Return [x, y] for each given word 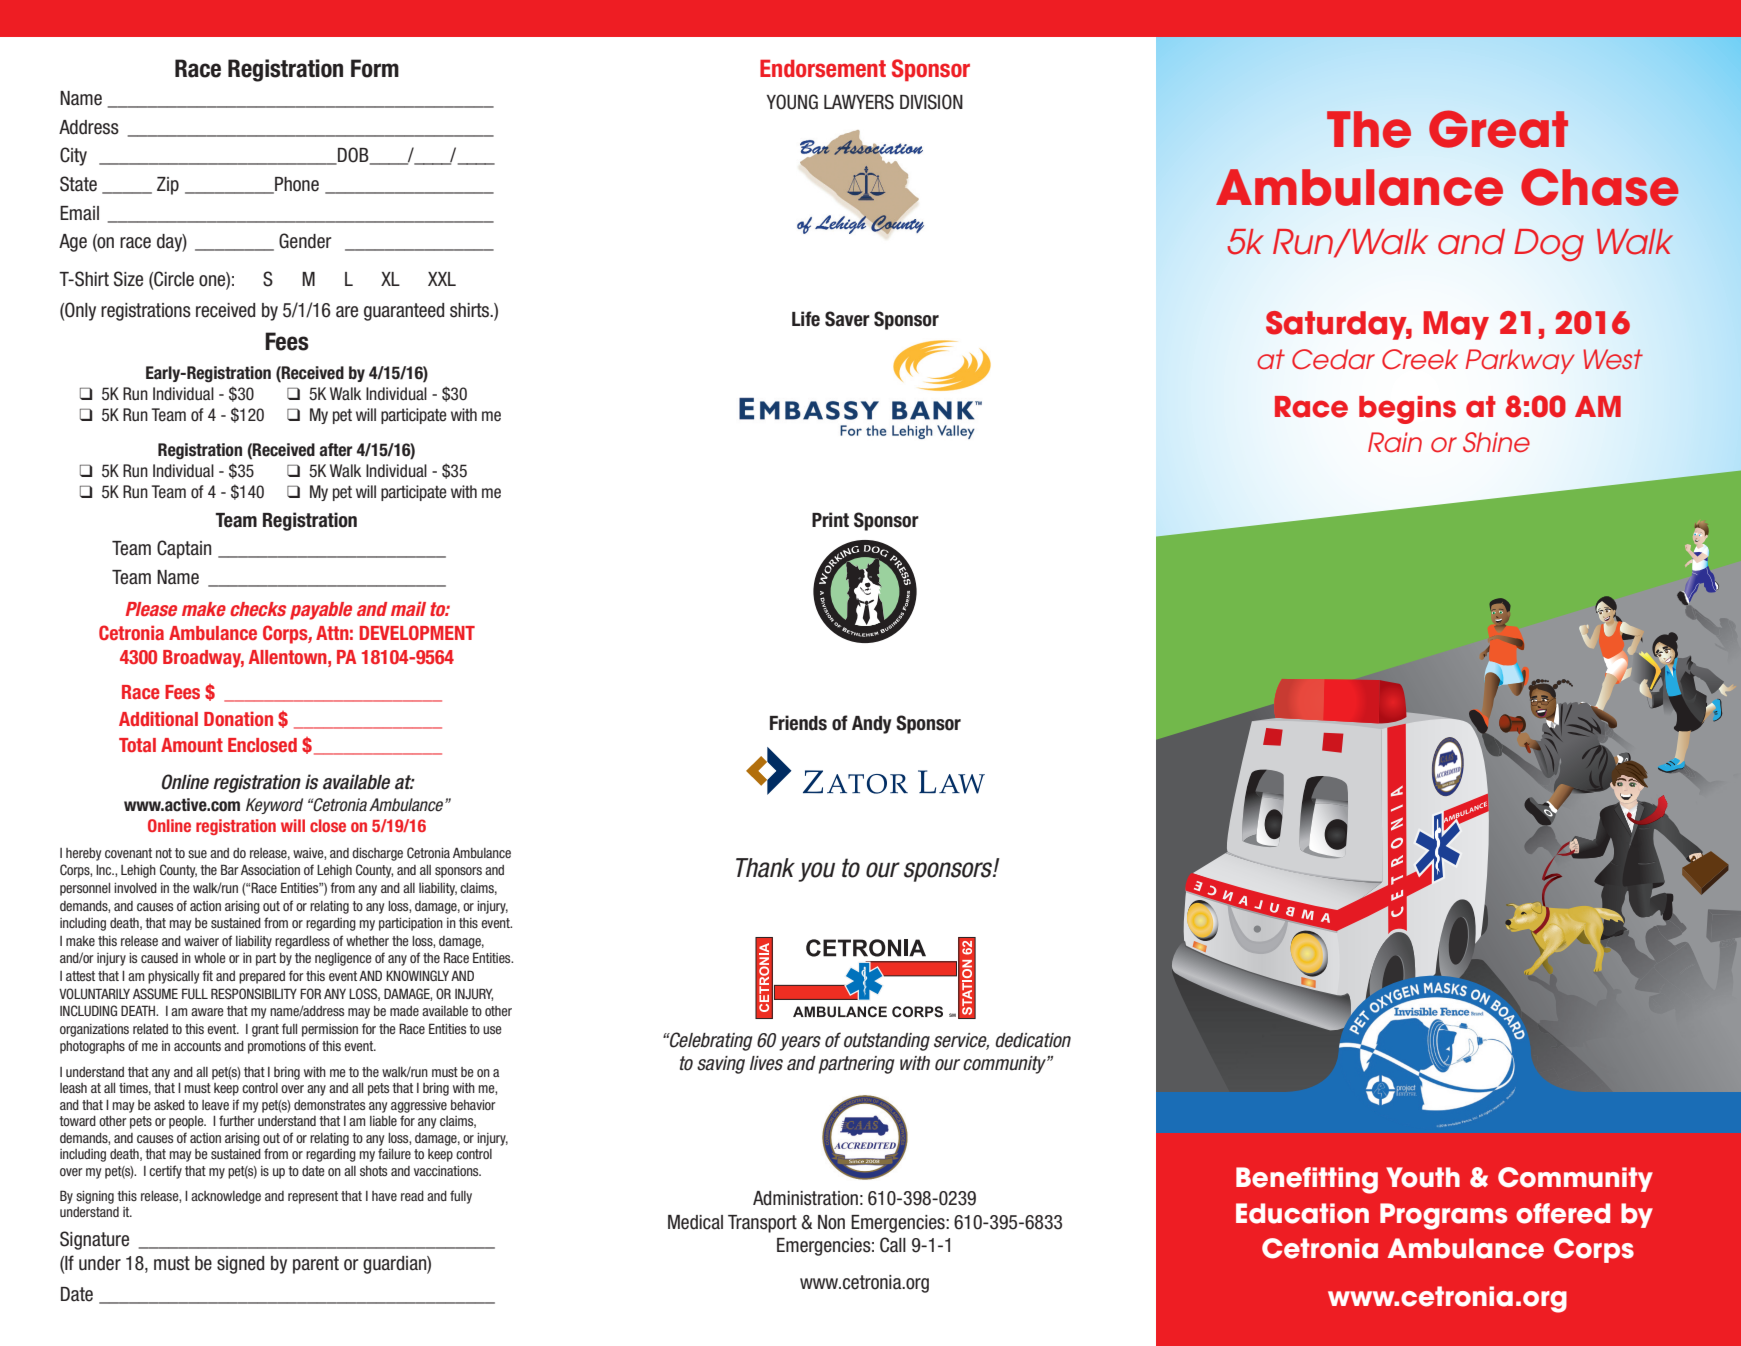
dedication [1033, 1040]
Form [375, 68]
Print [830, 519]
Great [1498, 129]
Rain [1395, 442]
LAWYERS [859, 102]
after [336, 450]
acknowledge [226, 1197]
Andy [872, 725]
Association [270, 869]
